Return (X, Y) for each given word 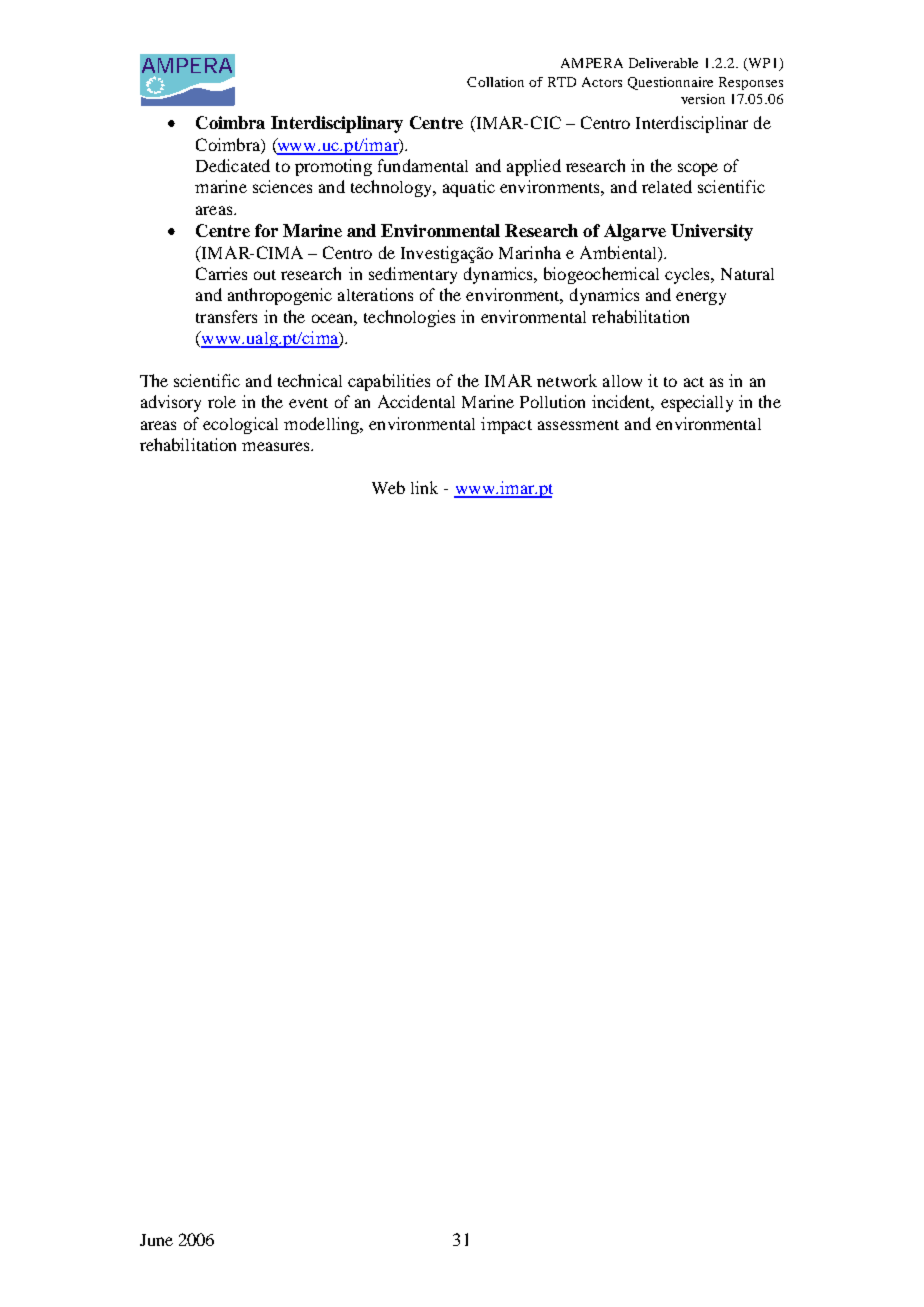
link (424, 487)
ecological (240, 425)
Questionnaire (670, 83)
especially (697, 403)
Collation (495, 82)
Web (388, 487)
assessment (578, 425)
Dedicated (233, 165)
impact (506, 425)
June (156, 1240)
